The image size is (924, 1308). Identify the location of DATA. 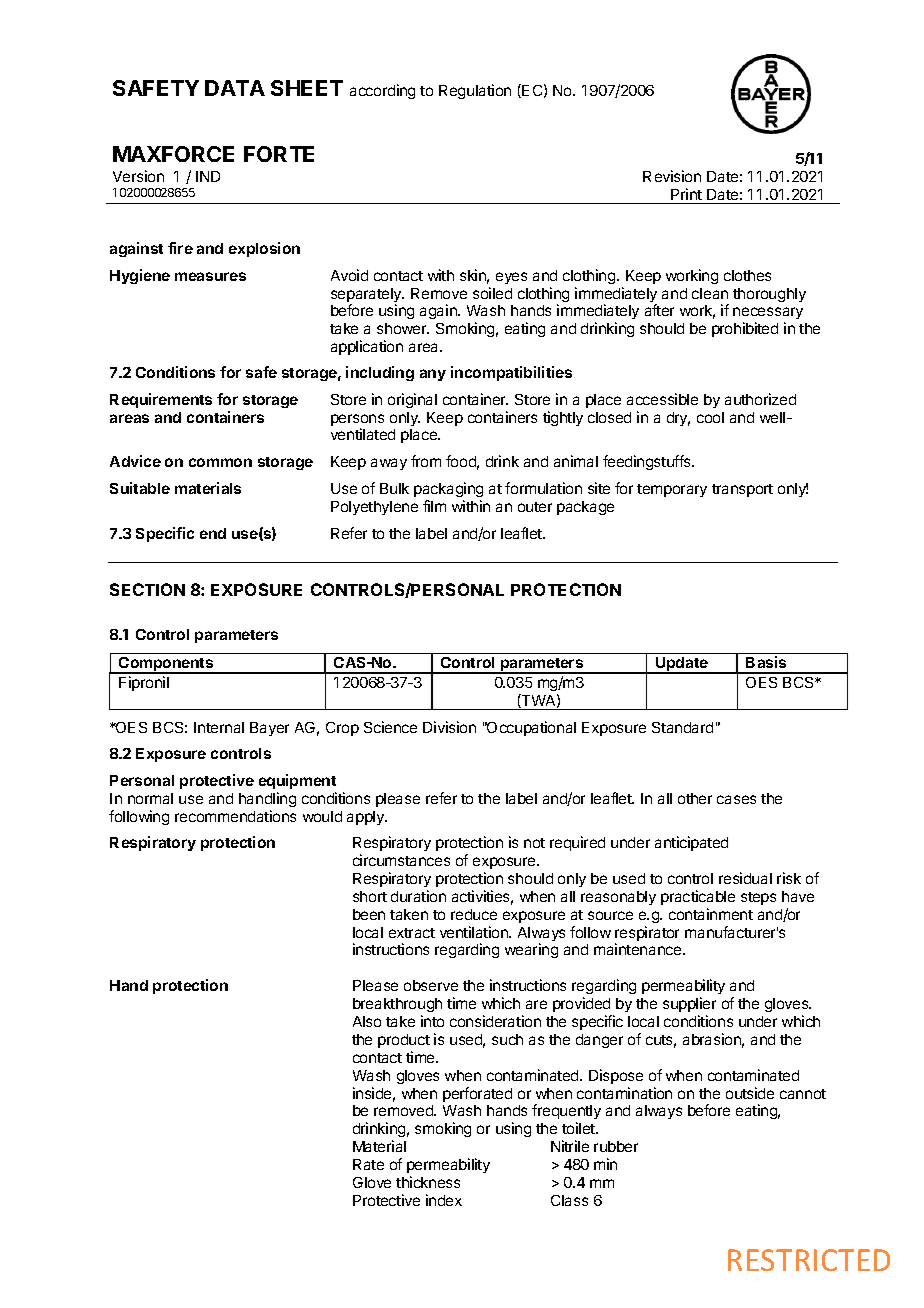
(235, 88).
